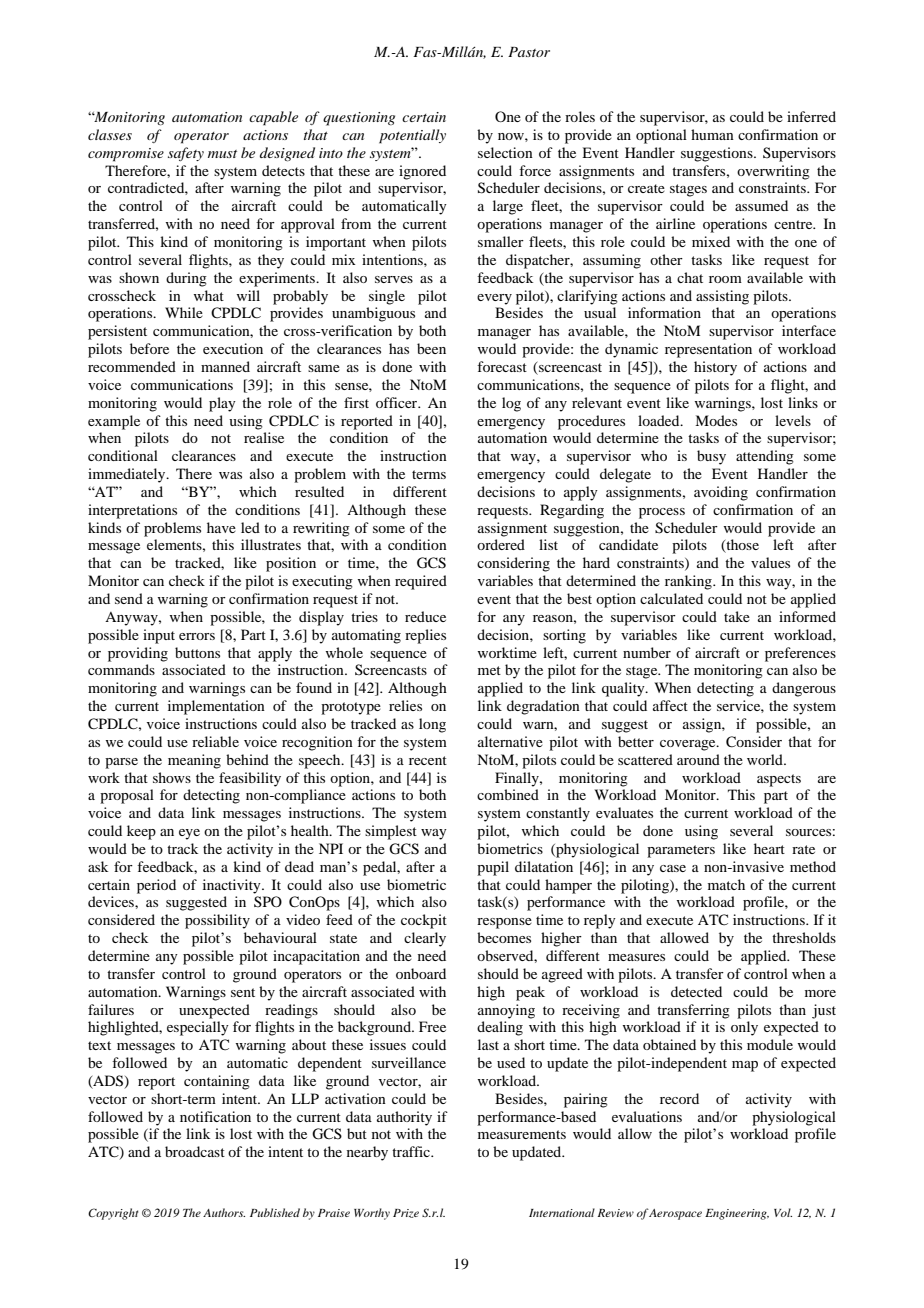 This screenshot has width=924, height=1308. Describe the element at coordinates (412, 1151) in the screenshot. I see `traffic` at that location.
